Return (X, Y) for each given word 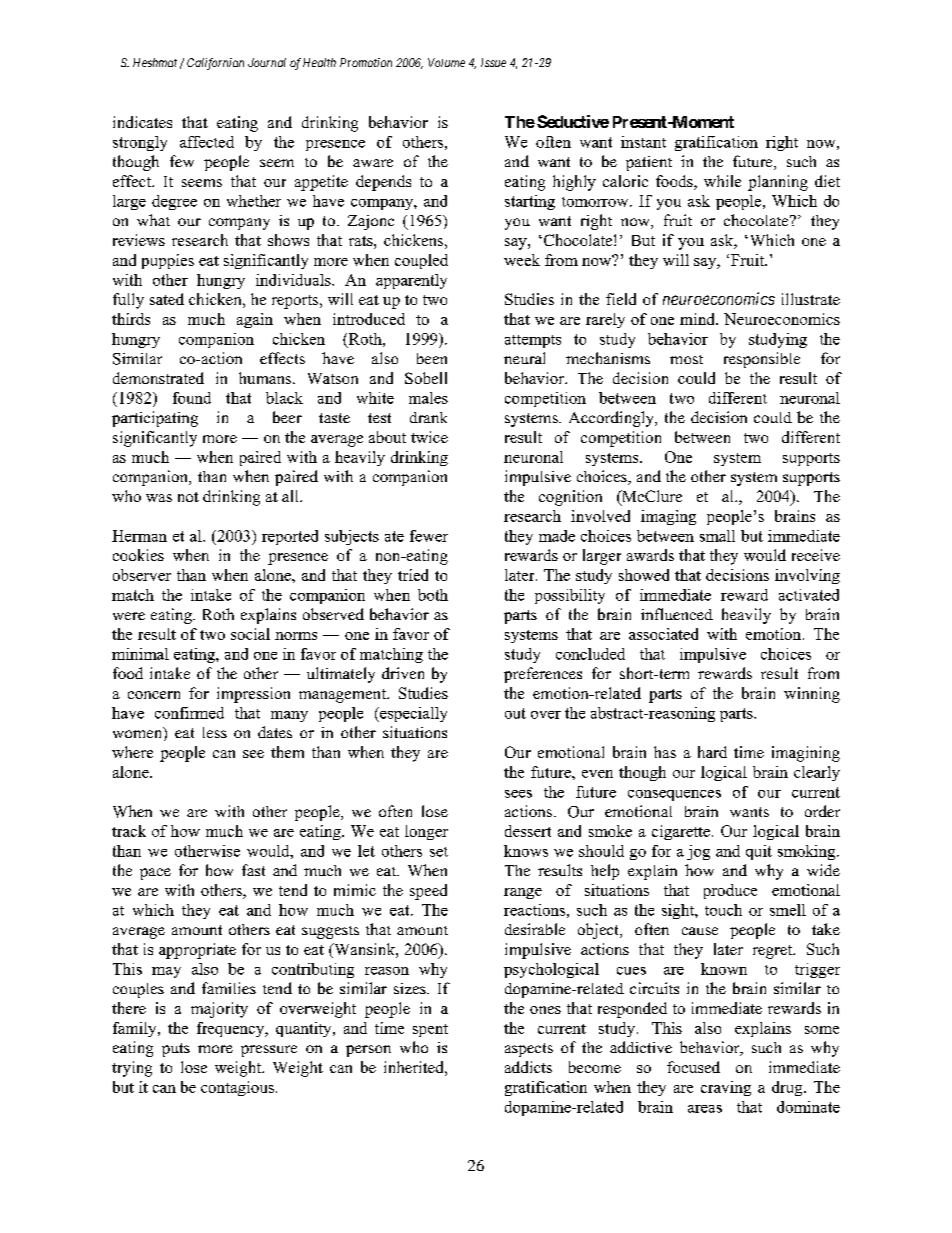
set (439, 852)
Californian (215, 64)
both (433, 595)
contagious (237, 1088)
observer (142, 575)
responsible (762, 360)
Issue (493, 62)
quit (759, 852)
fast (253, 870)
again (255, 320)
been (432, 358)
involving (807, 576)
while (722, 181)
